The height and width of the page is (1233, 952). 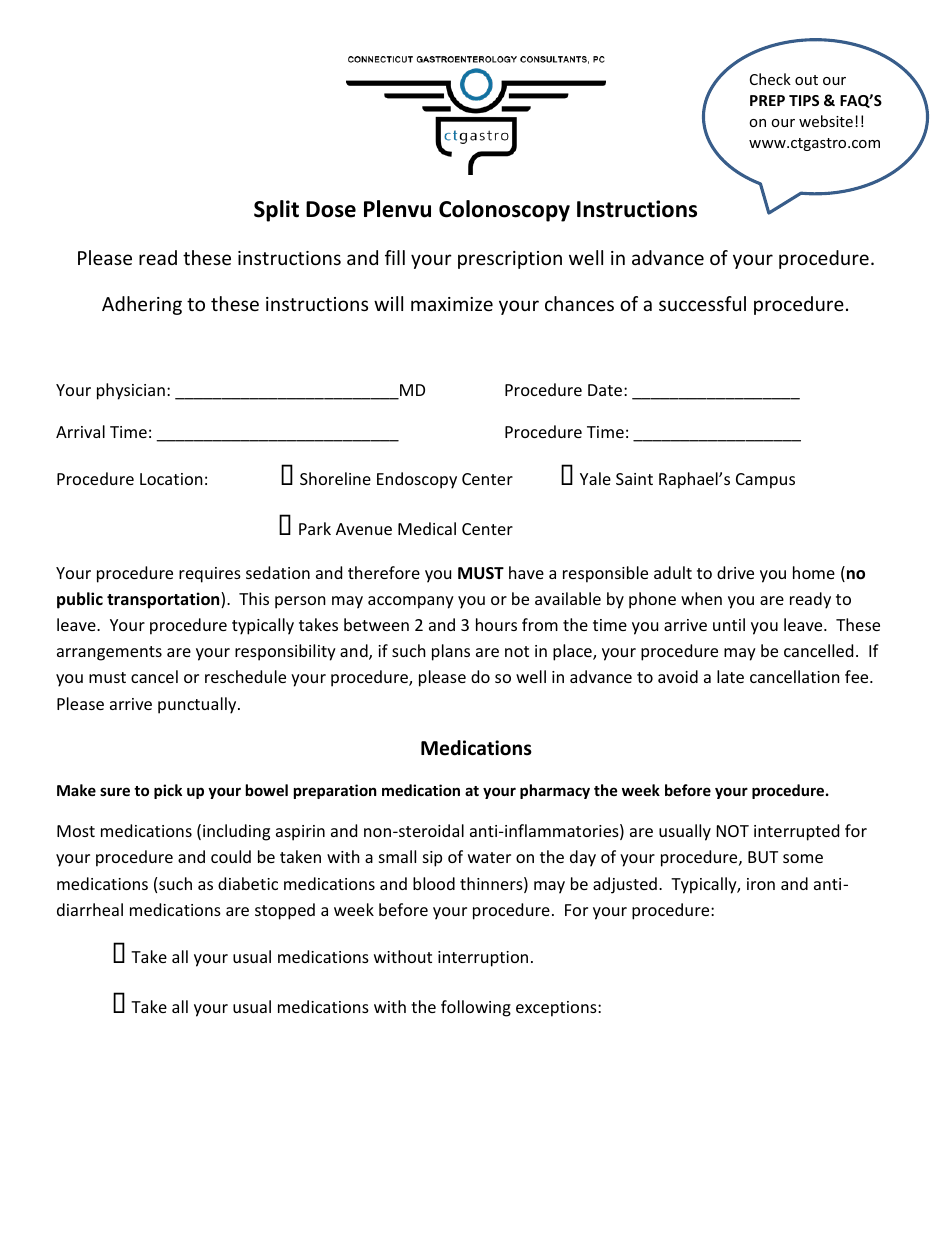 I want to click on TIPS, so click(x=804, y=100).
